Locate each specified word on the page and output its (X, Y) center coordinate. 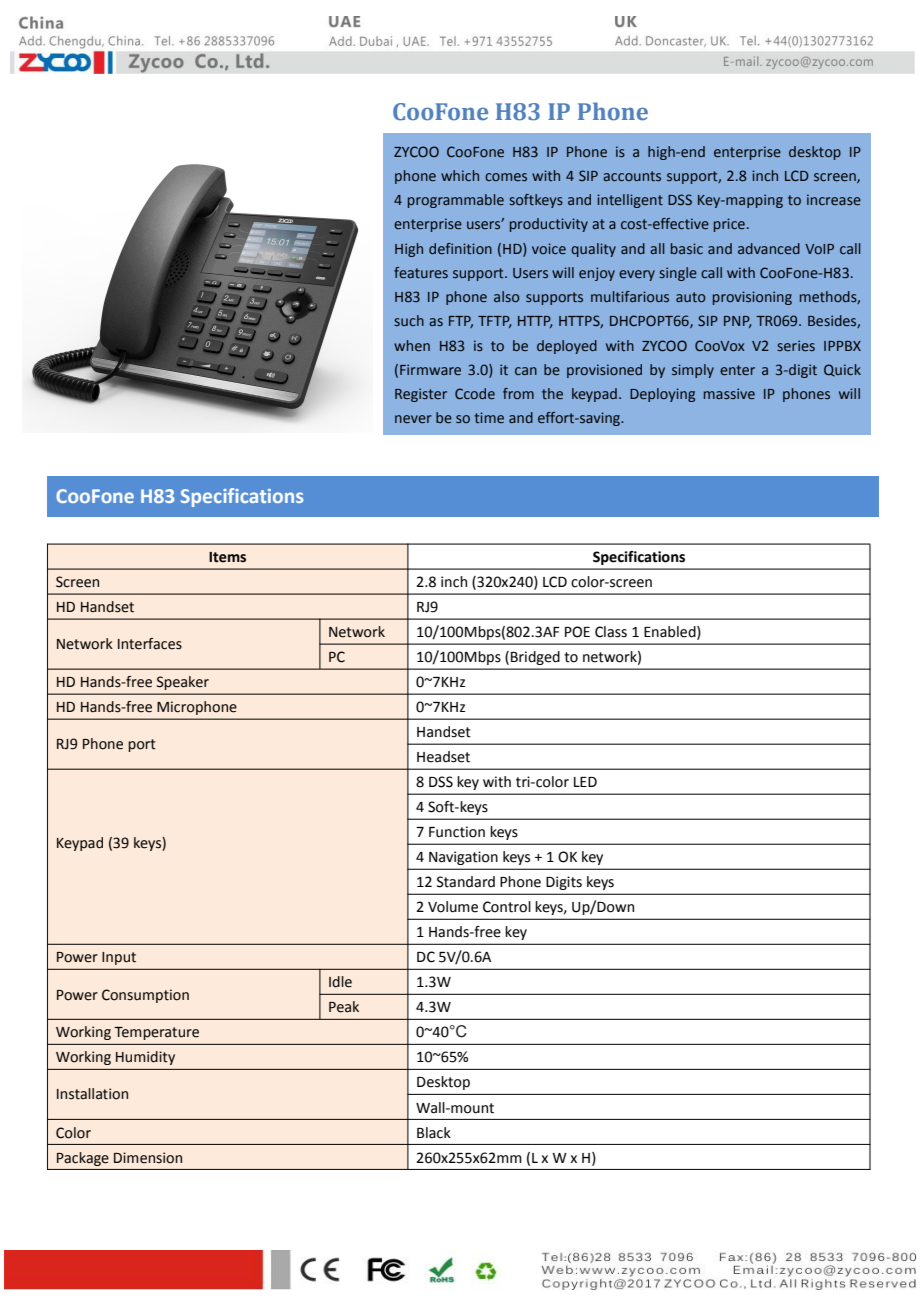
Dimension (148, 1158)
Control (507, 907)
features (421, 272)
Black (434, 1133)
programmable (456, 201)
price (729, 225)
